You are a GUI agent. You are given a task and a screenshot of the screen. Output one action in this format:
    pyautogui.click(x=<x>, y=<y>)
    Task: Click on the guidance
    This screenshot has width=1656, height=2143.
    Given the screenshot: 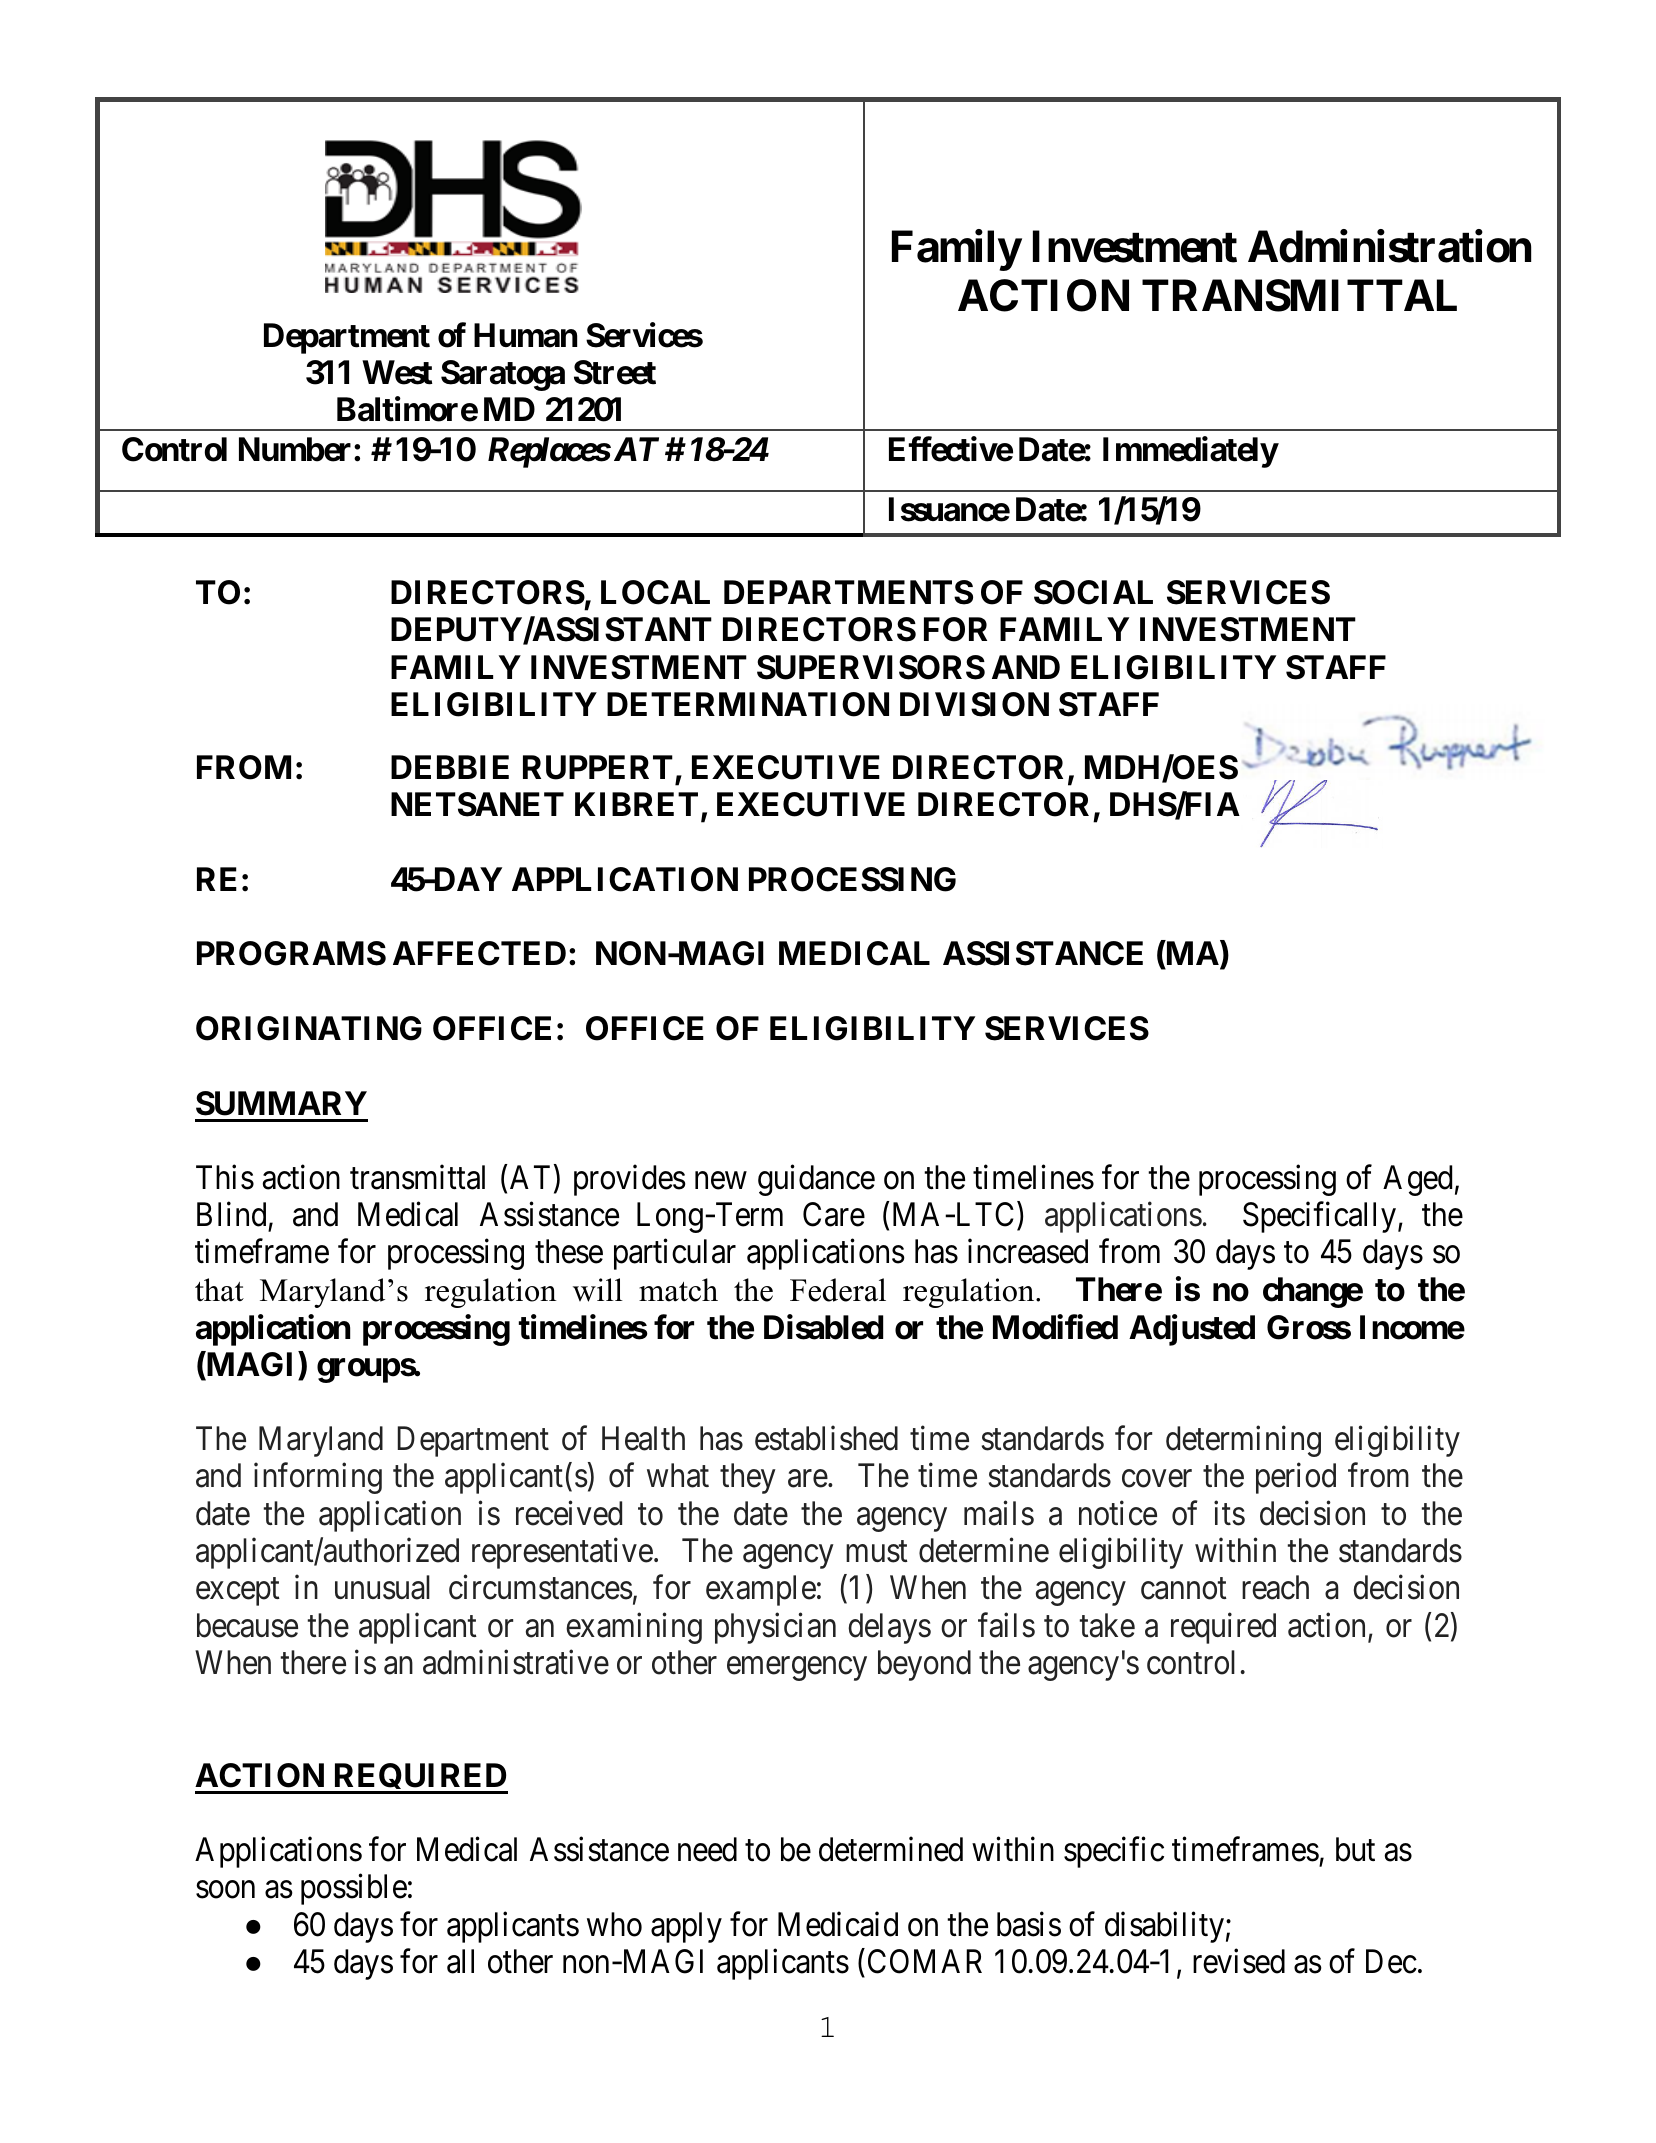 What is the action you would take?
    pyautogui.click(x=816, y=1180)
